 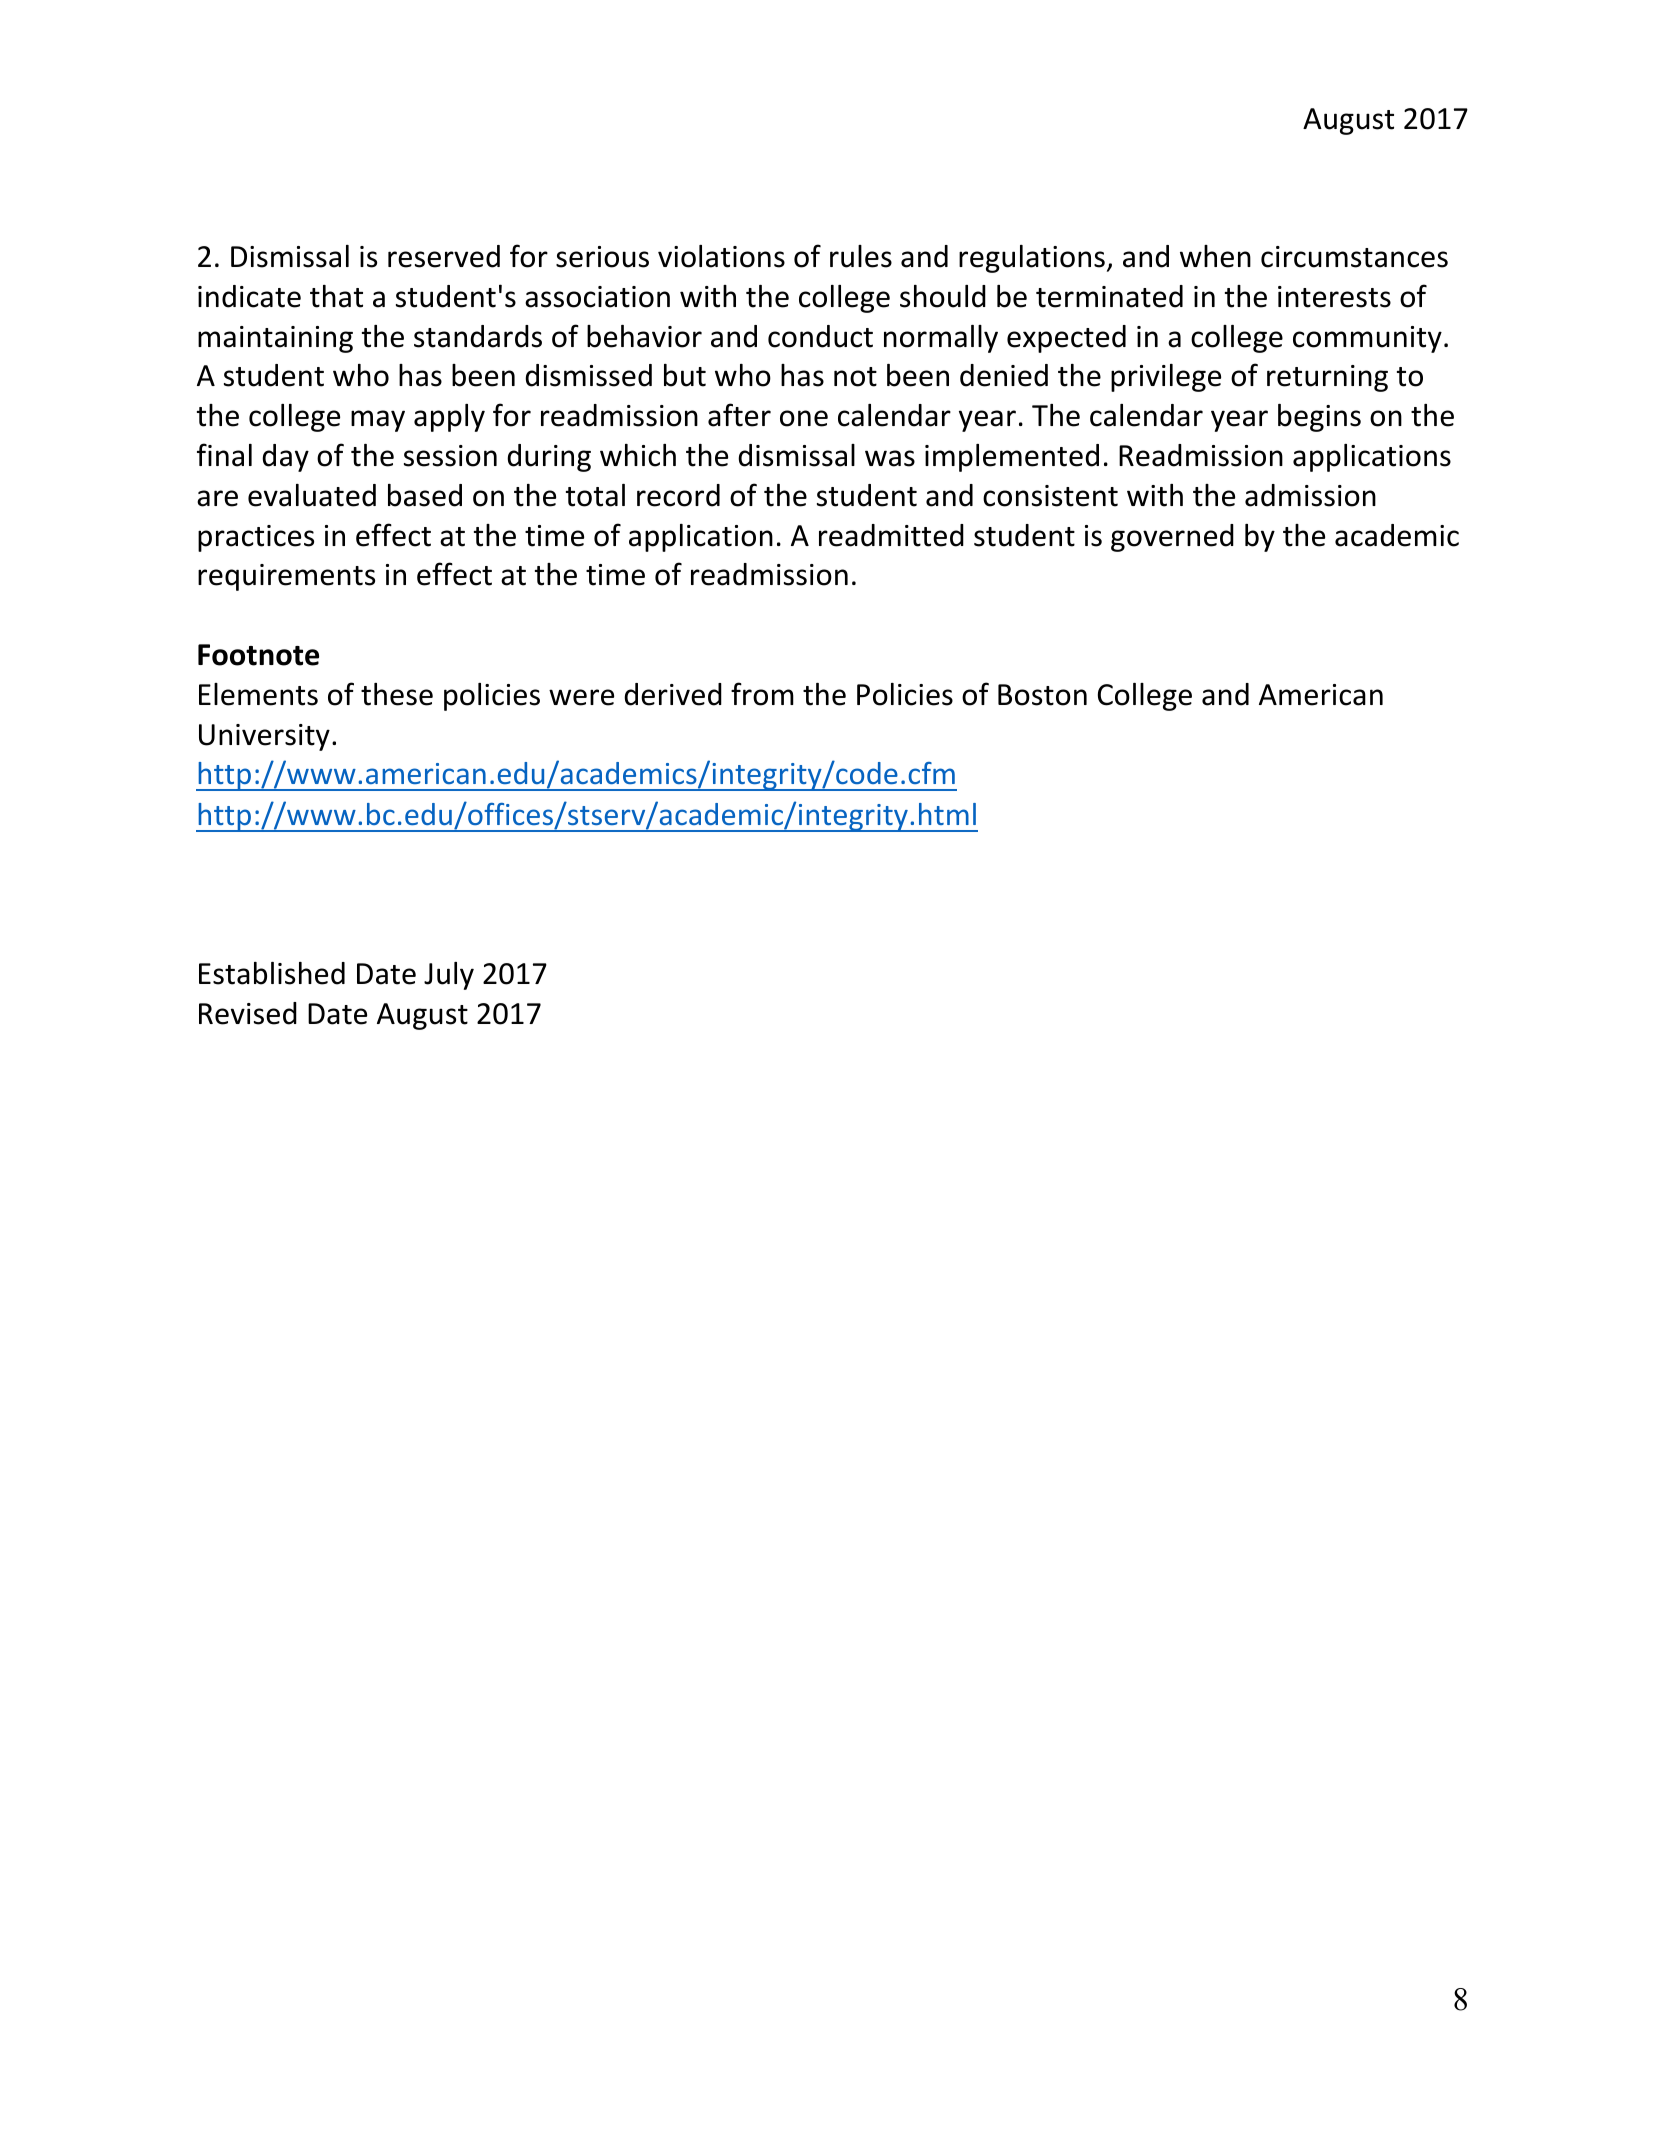 I want to click on when, so click(x=1215, y=256).
